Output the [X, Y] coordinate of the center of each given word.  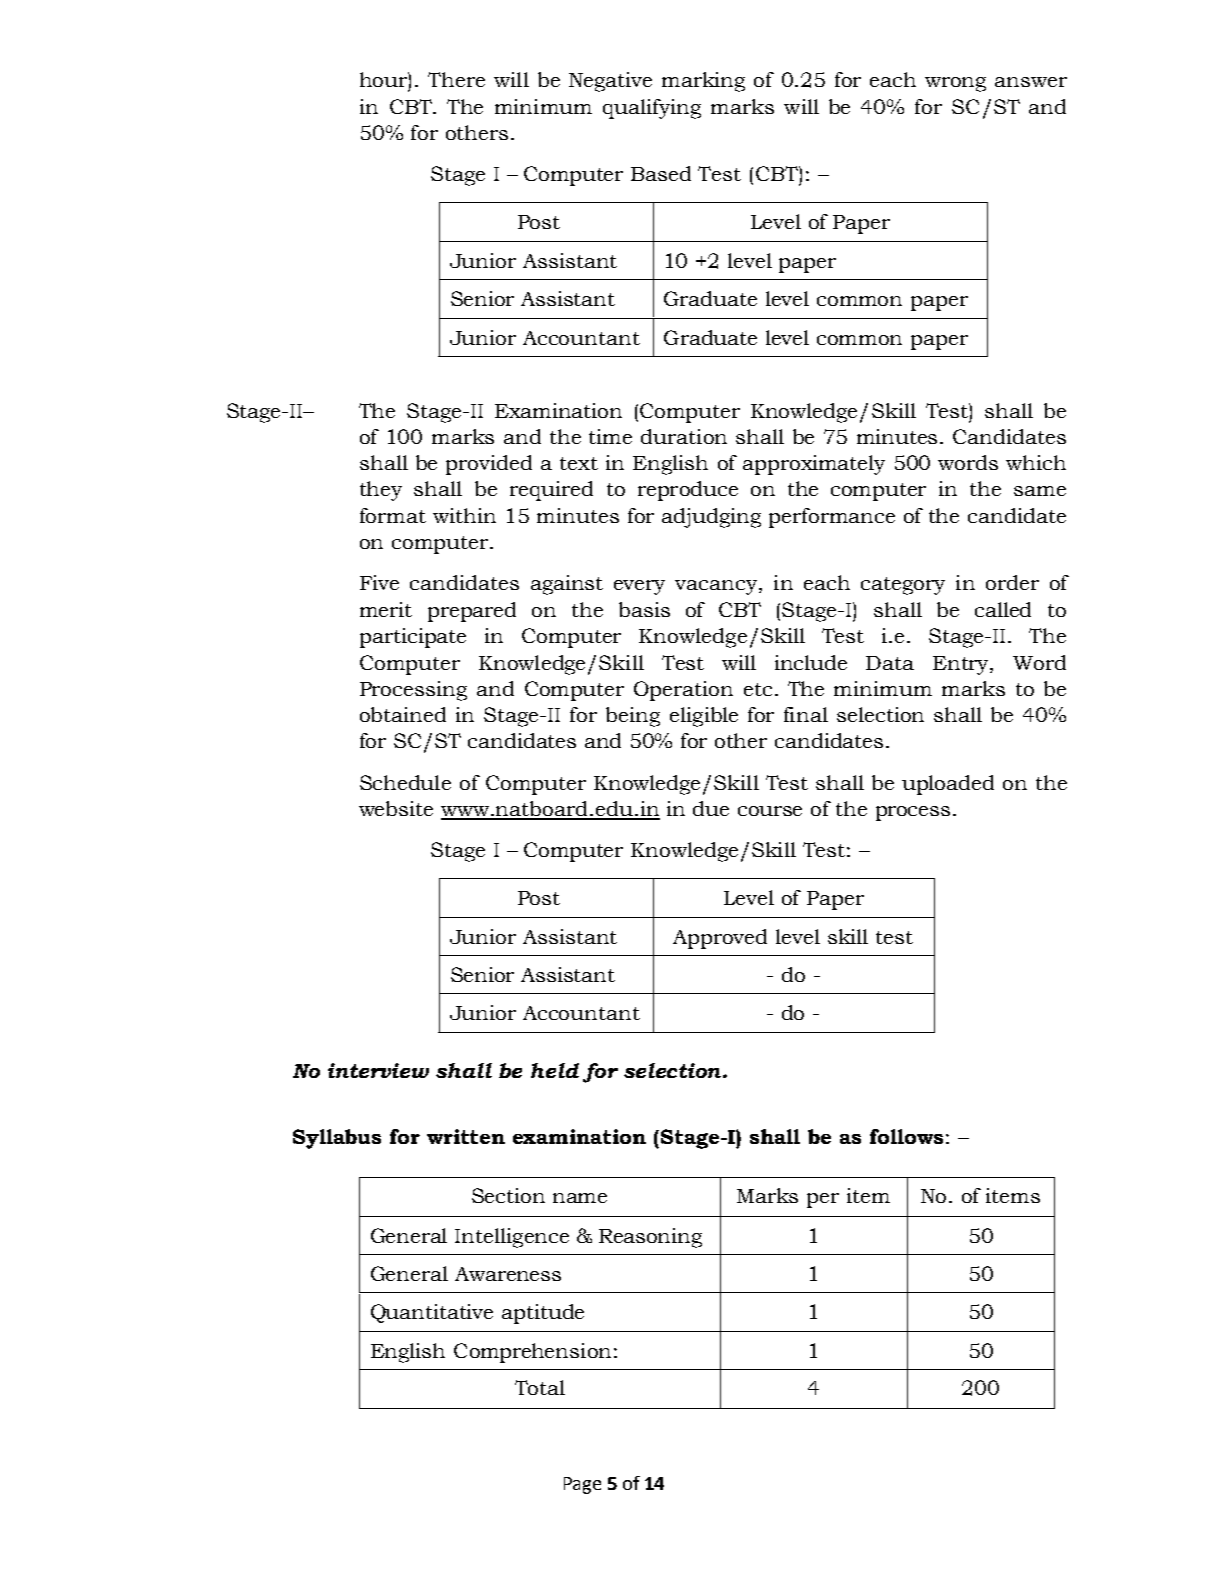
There [456, 79]
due [711, 808]
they [381, 491]
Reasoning [650, 1238]
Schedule [405, 782]
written [466, 1136]
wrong [955, 84]
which [1036, 462]
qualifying [652, 109]
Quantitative [432, 1313]
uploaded [948, 785]
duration [684, 436]
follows [906, 1136]
